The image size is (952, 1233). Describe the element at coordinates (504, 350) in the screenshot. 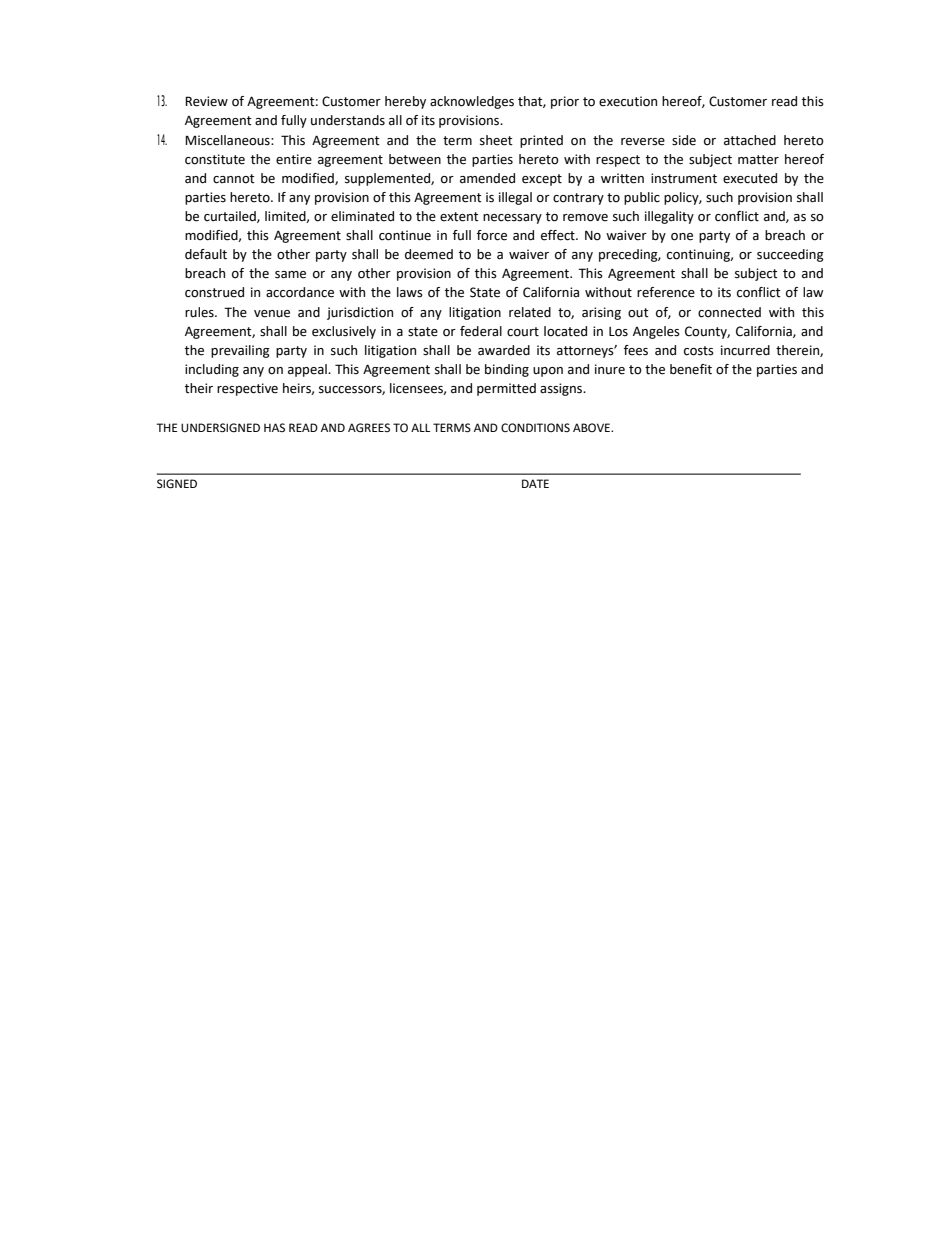

I see `awarded` at that location.
